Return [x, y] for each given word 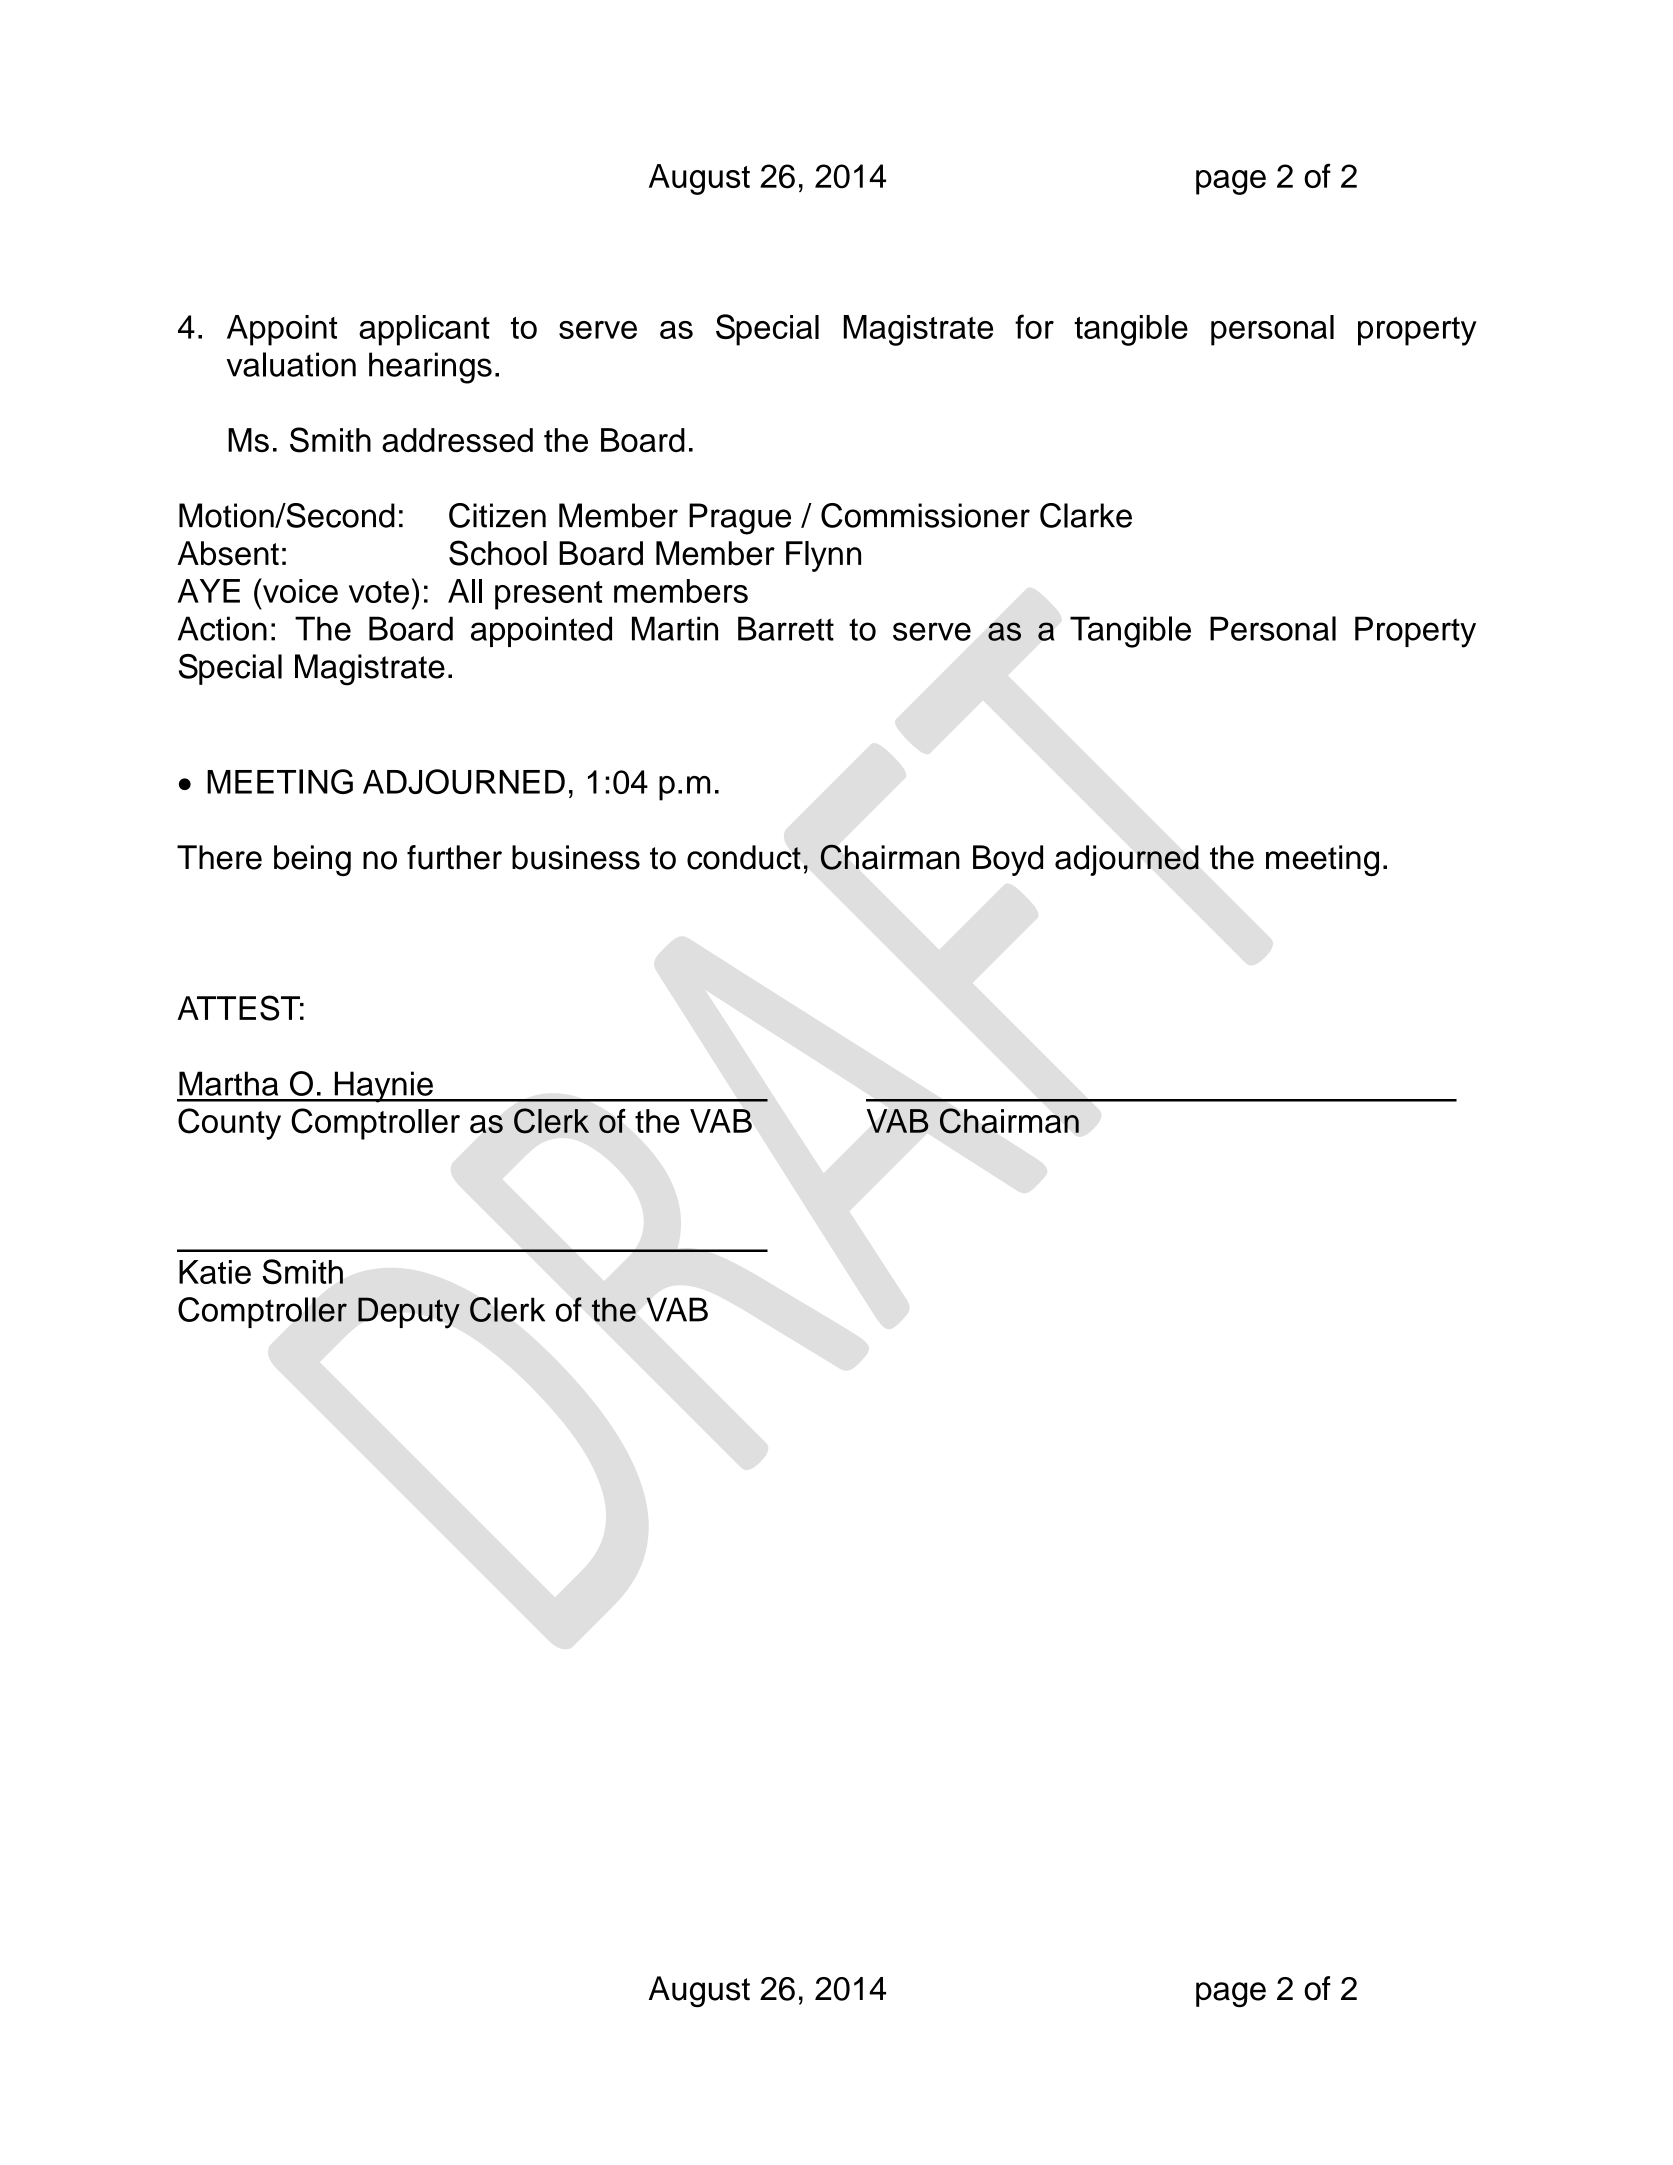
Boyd [1008, 860]
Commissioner [925, 515]
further [454, 857]
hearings [430, 368]
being [312, 860]
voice [299, 590]
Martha [228, 1083]
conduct [744, 857]
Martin [675, 628]
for [1034, 326]
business [576, 857]
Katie [215, 1272]
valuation [291, 364]
